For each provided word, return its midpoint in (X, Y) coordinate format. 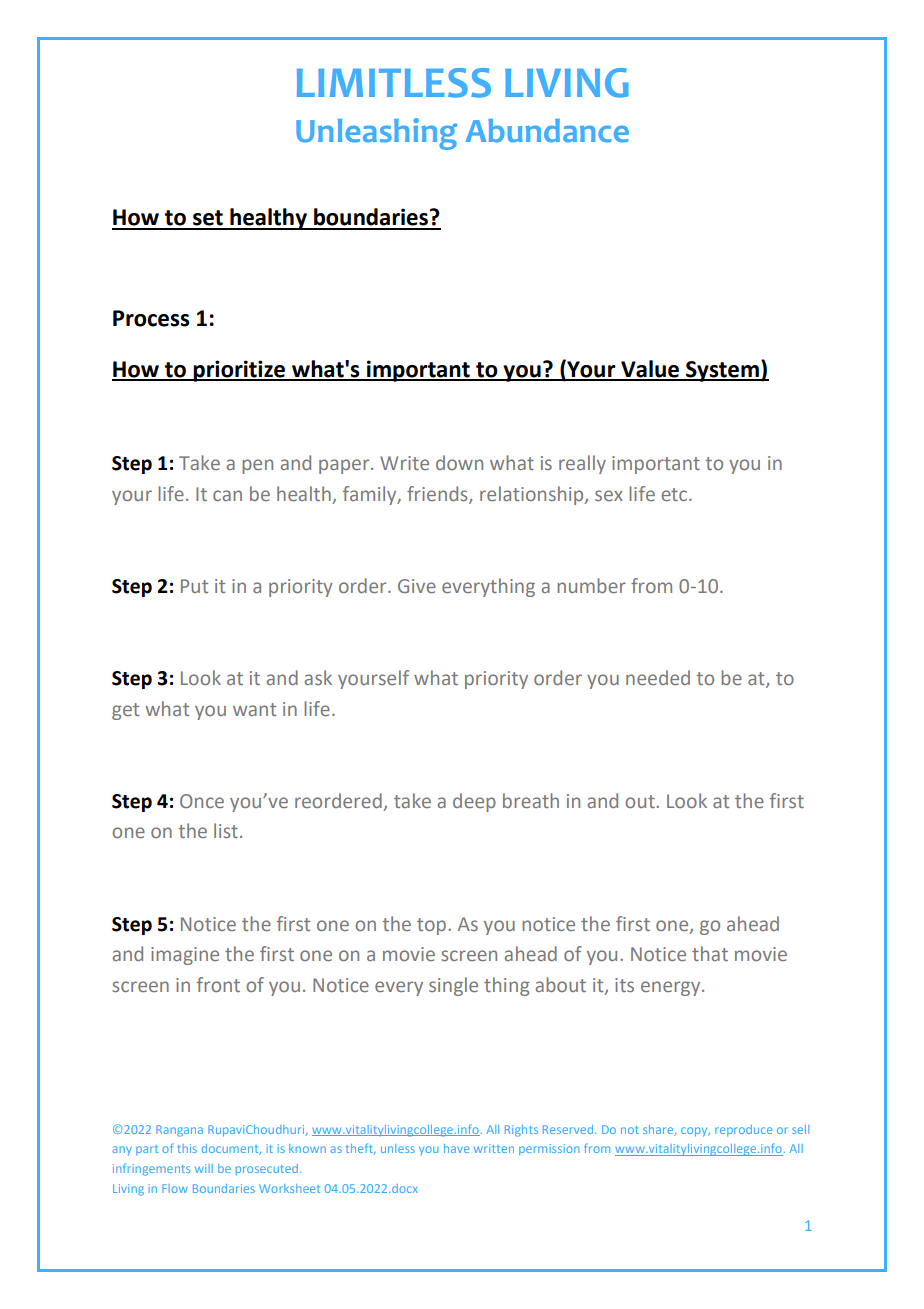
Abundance (547, 131)
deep (474, 802)
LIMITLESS (394, 83)
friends (438, 494)
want (254, 709)
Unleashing (376, 134)
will (204, 1168)
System (722, 371)
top (433, 926)
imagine (185, 956)
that (710, 953)
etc (676, 494)
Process (151, 318)
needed (658, 677)
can (227, 495)
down (459, 462)
